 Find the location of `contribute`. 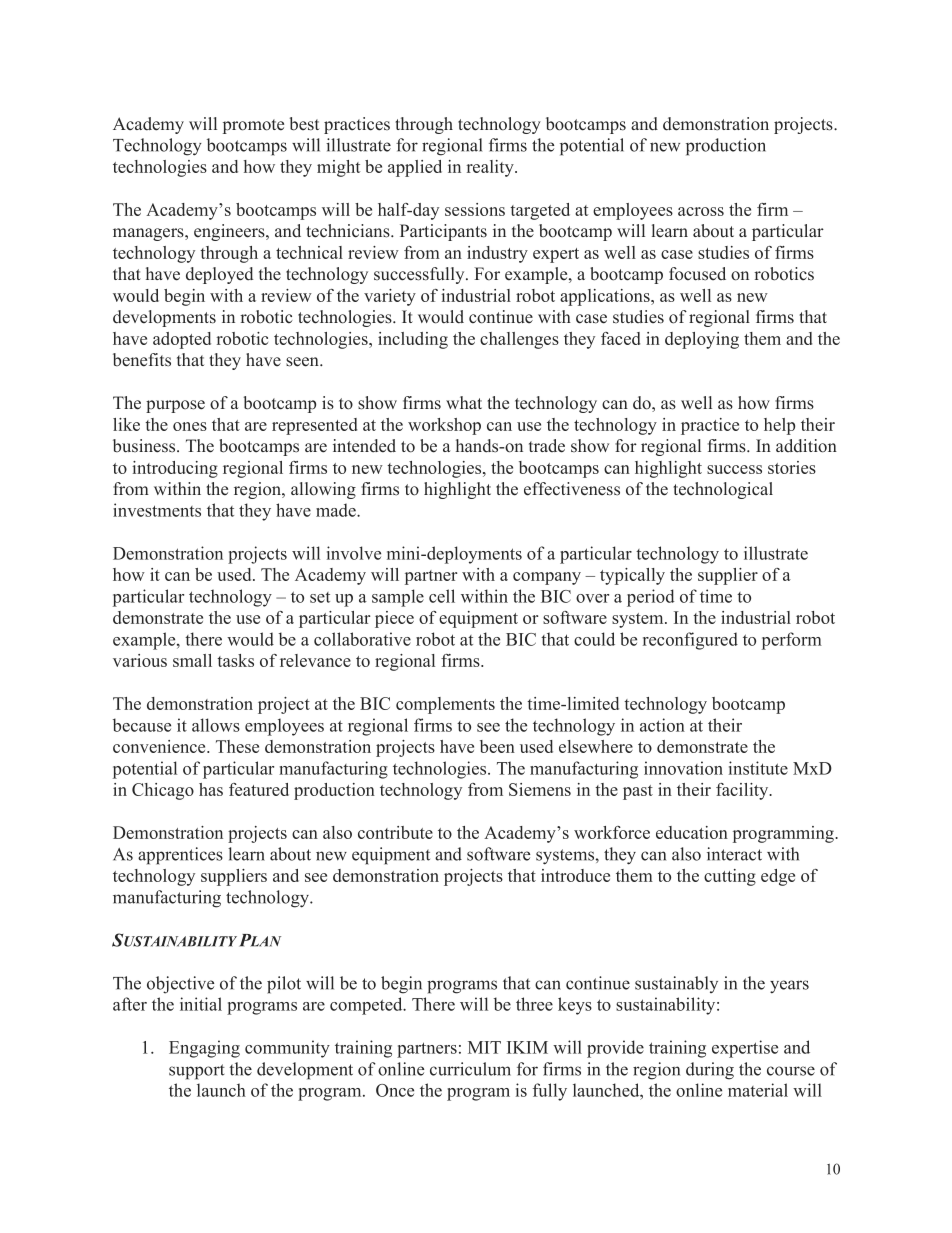

contribute is located at coordinates (395, 832).
